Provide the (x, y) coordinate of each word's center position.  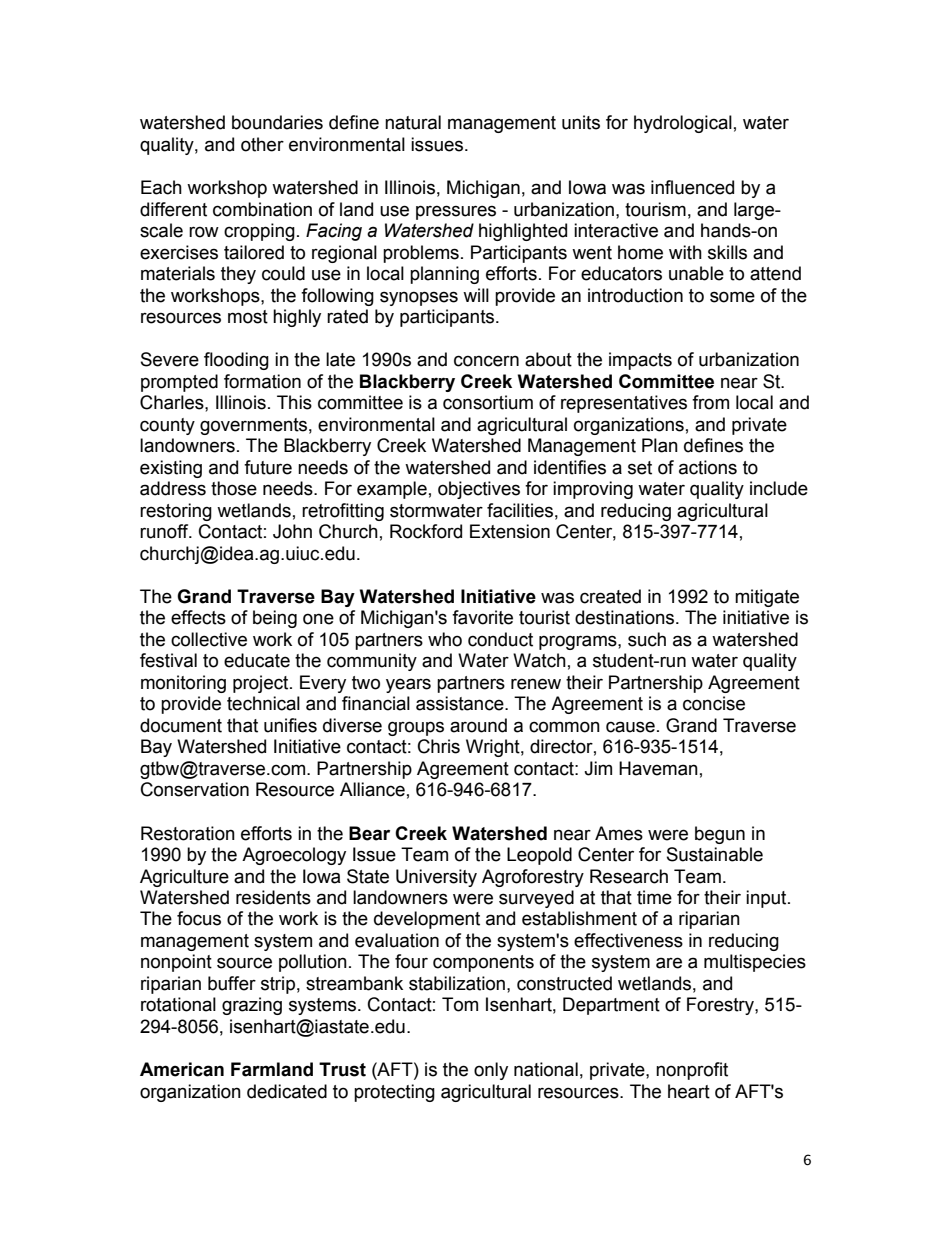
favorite (482, 617)
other (262, 144)
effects (198, 617)
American (182, 1069)
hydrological (683, 124)
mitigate (767, 598)
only (491, 1071)
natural (413, 122)
